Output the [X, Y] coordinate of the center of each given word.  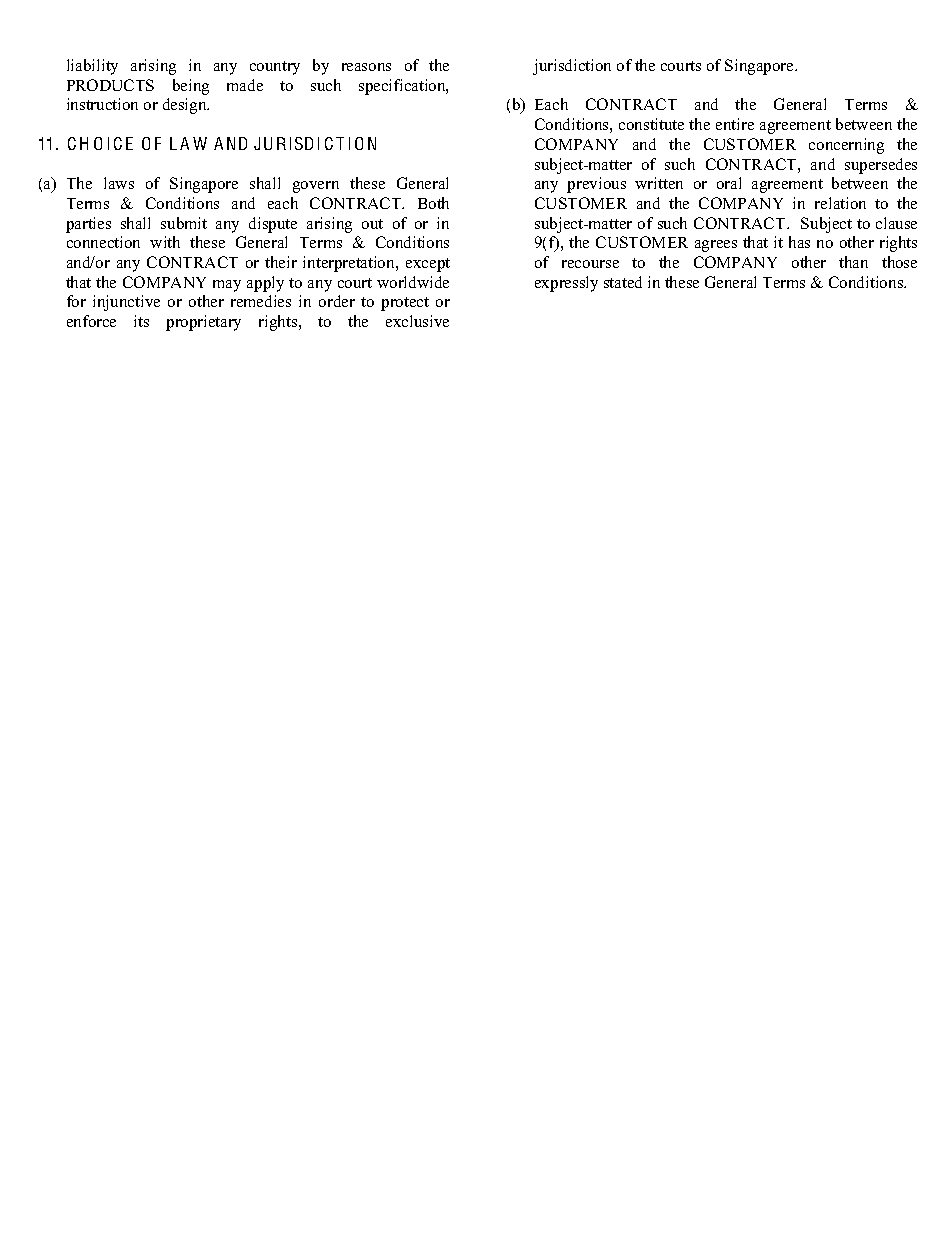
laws [119, 183]
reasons [366, 67]
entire [735, 124]
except [428, 265]
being [191, 87]
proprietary [203, 323]
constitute [651, 124]
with [165, 242]
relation [840, 203]
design [186, 106]
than [853, 262]
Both [433, 203]
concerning [846, 146]
